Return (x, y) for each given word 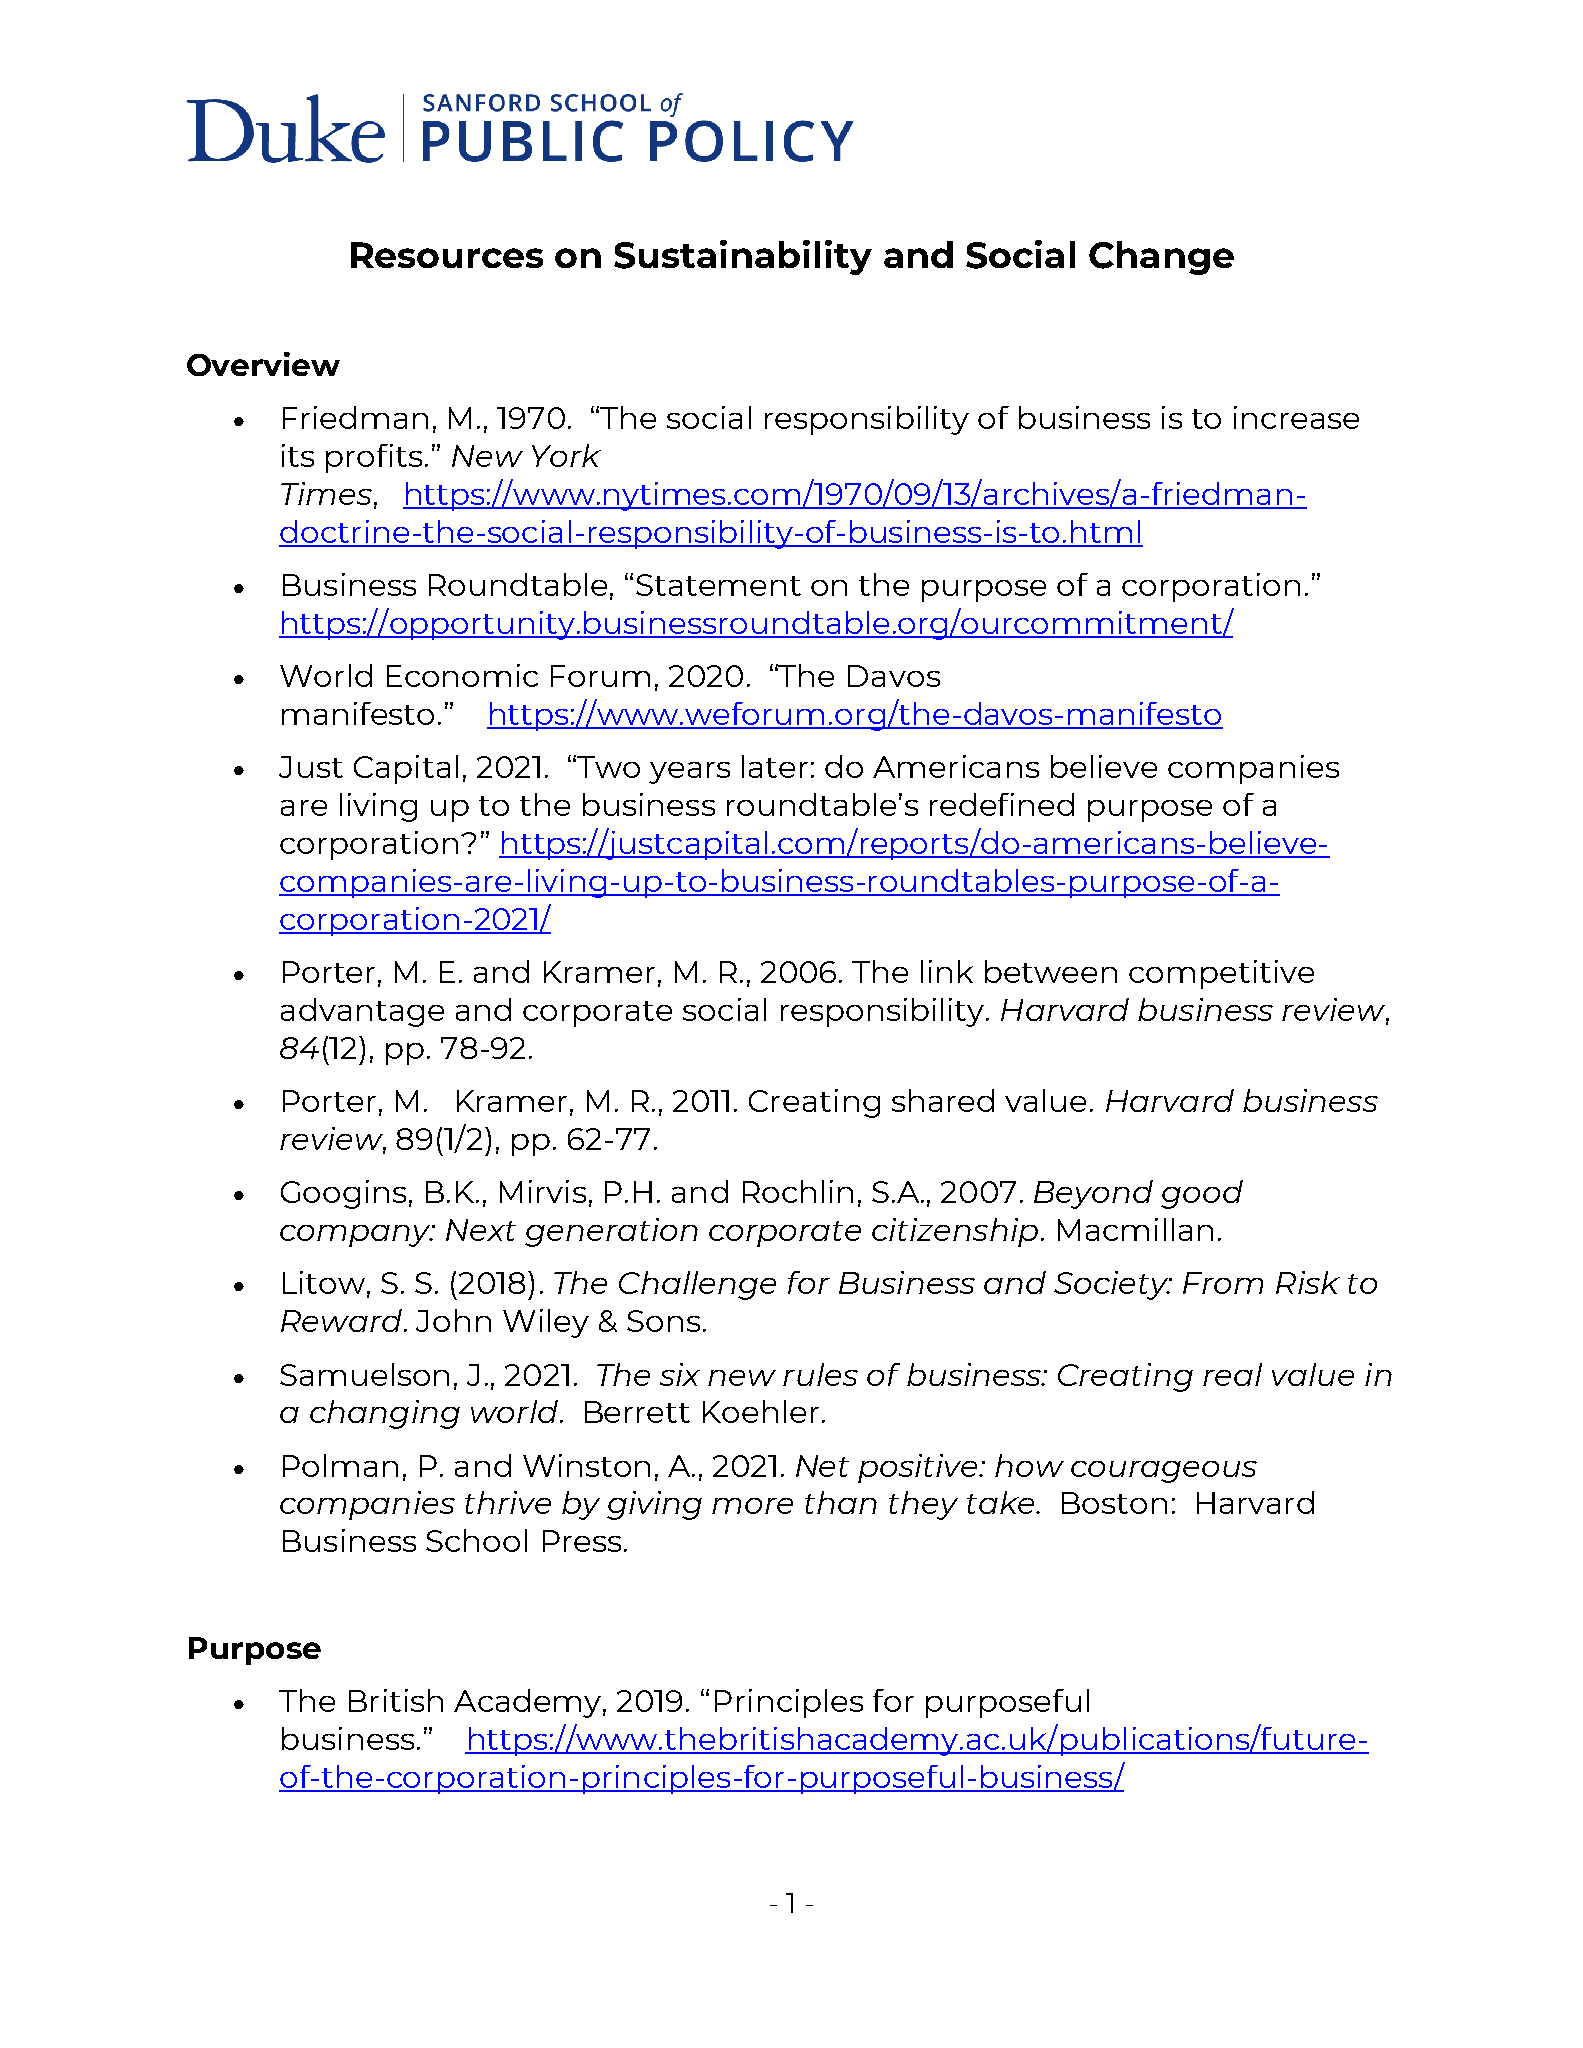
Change (1161, 258)
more (752, 1506)
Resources (447, 255)
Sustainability (743, 257)
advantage (362, 1012)
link (947, 971)
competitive (1221, 974)
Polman (340, 1465)
